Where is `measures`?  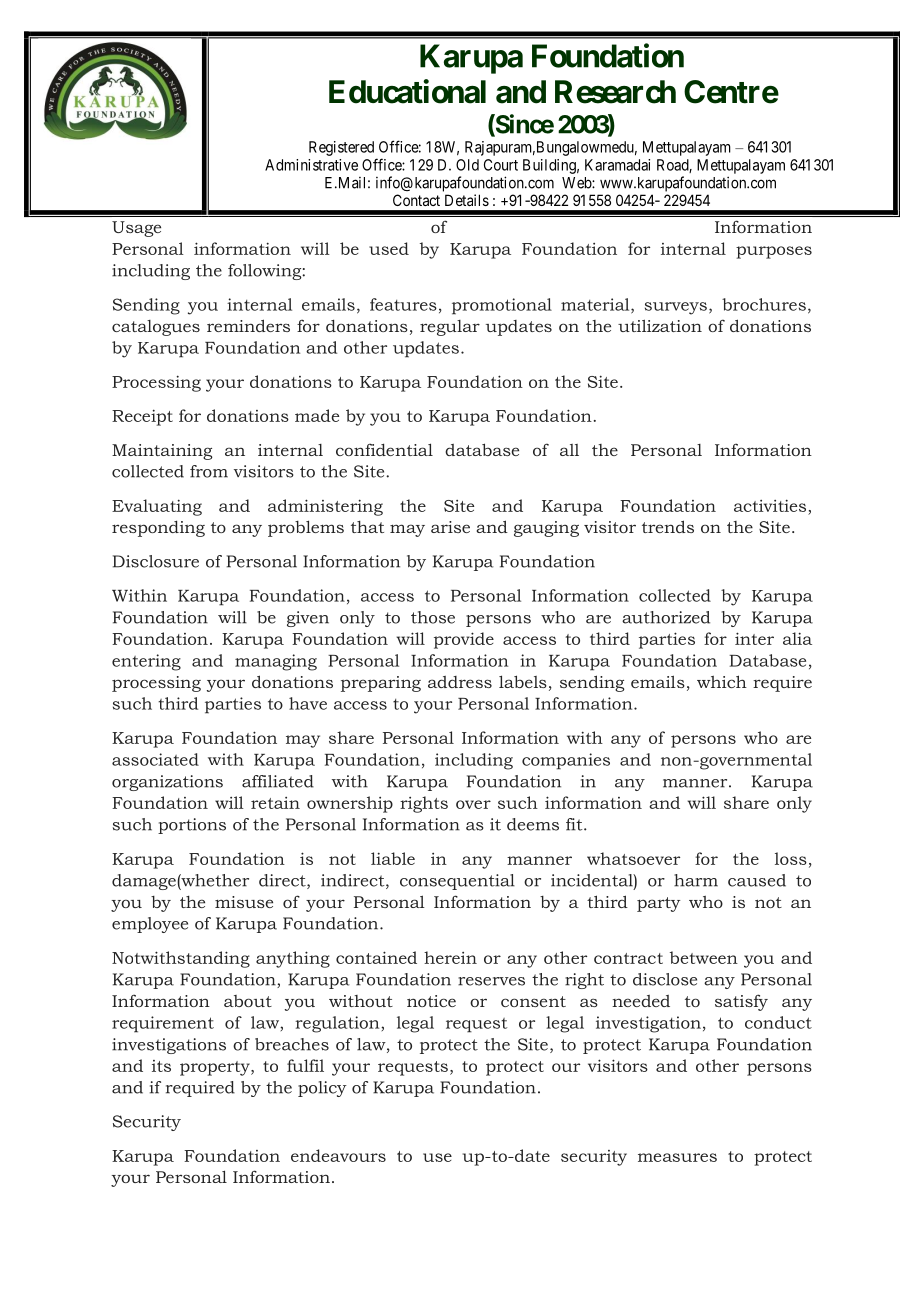
measures is located at coordinates (677, 1157).
